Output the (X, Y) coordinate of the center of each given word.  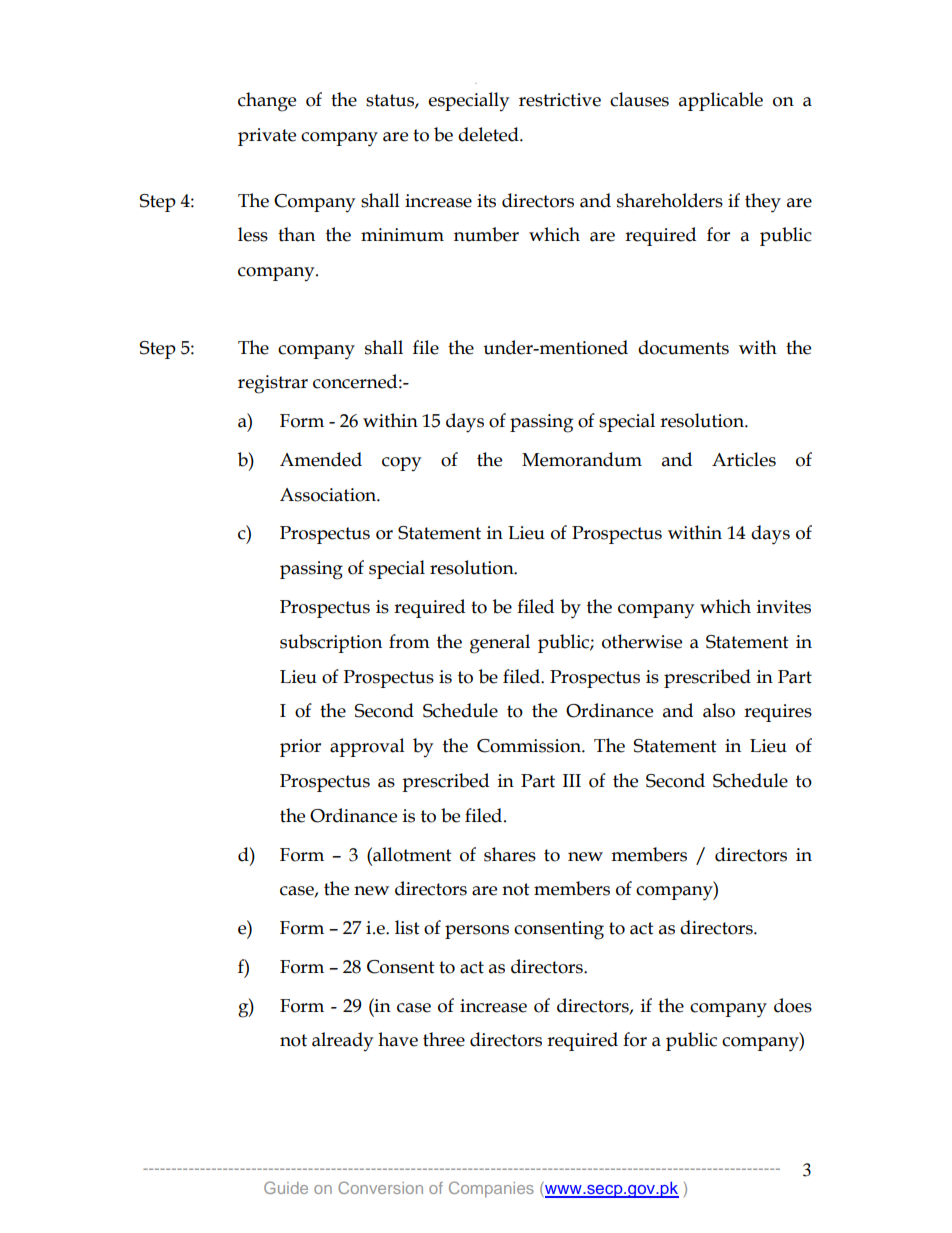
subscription (331, 643)
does (793, 1005)
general (500, 644)
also (719, 710)
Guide (286, 1187)
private (267, 137)
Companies (491, 1189)
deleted (489, 134)
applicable (721, 101)
